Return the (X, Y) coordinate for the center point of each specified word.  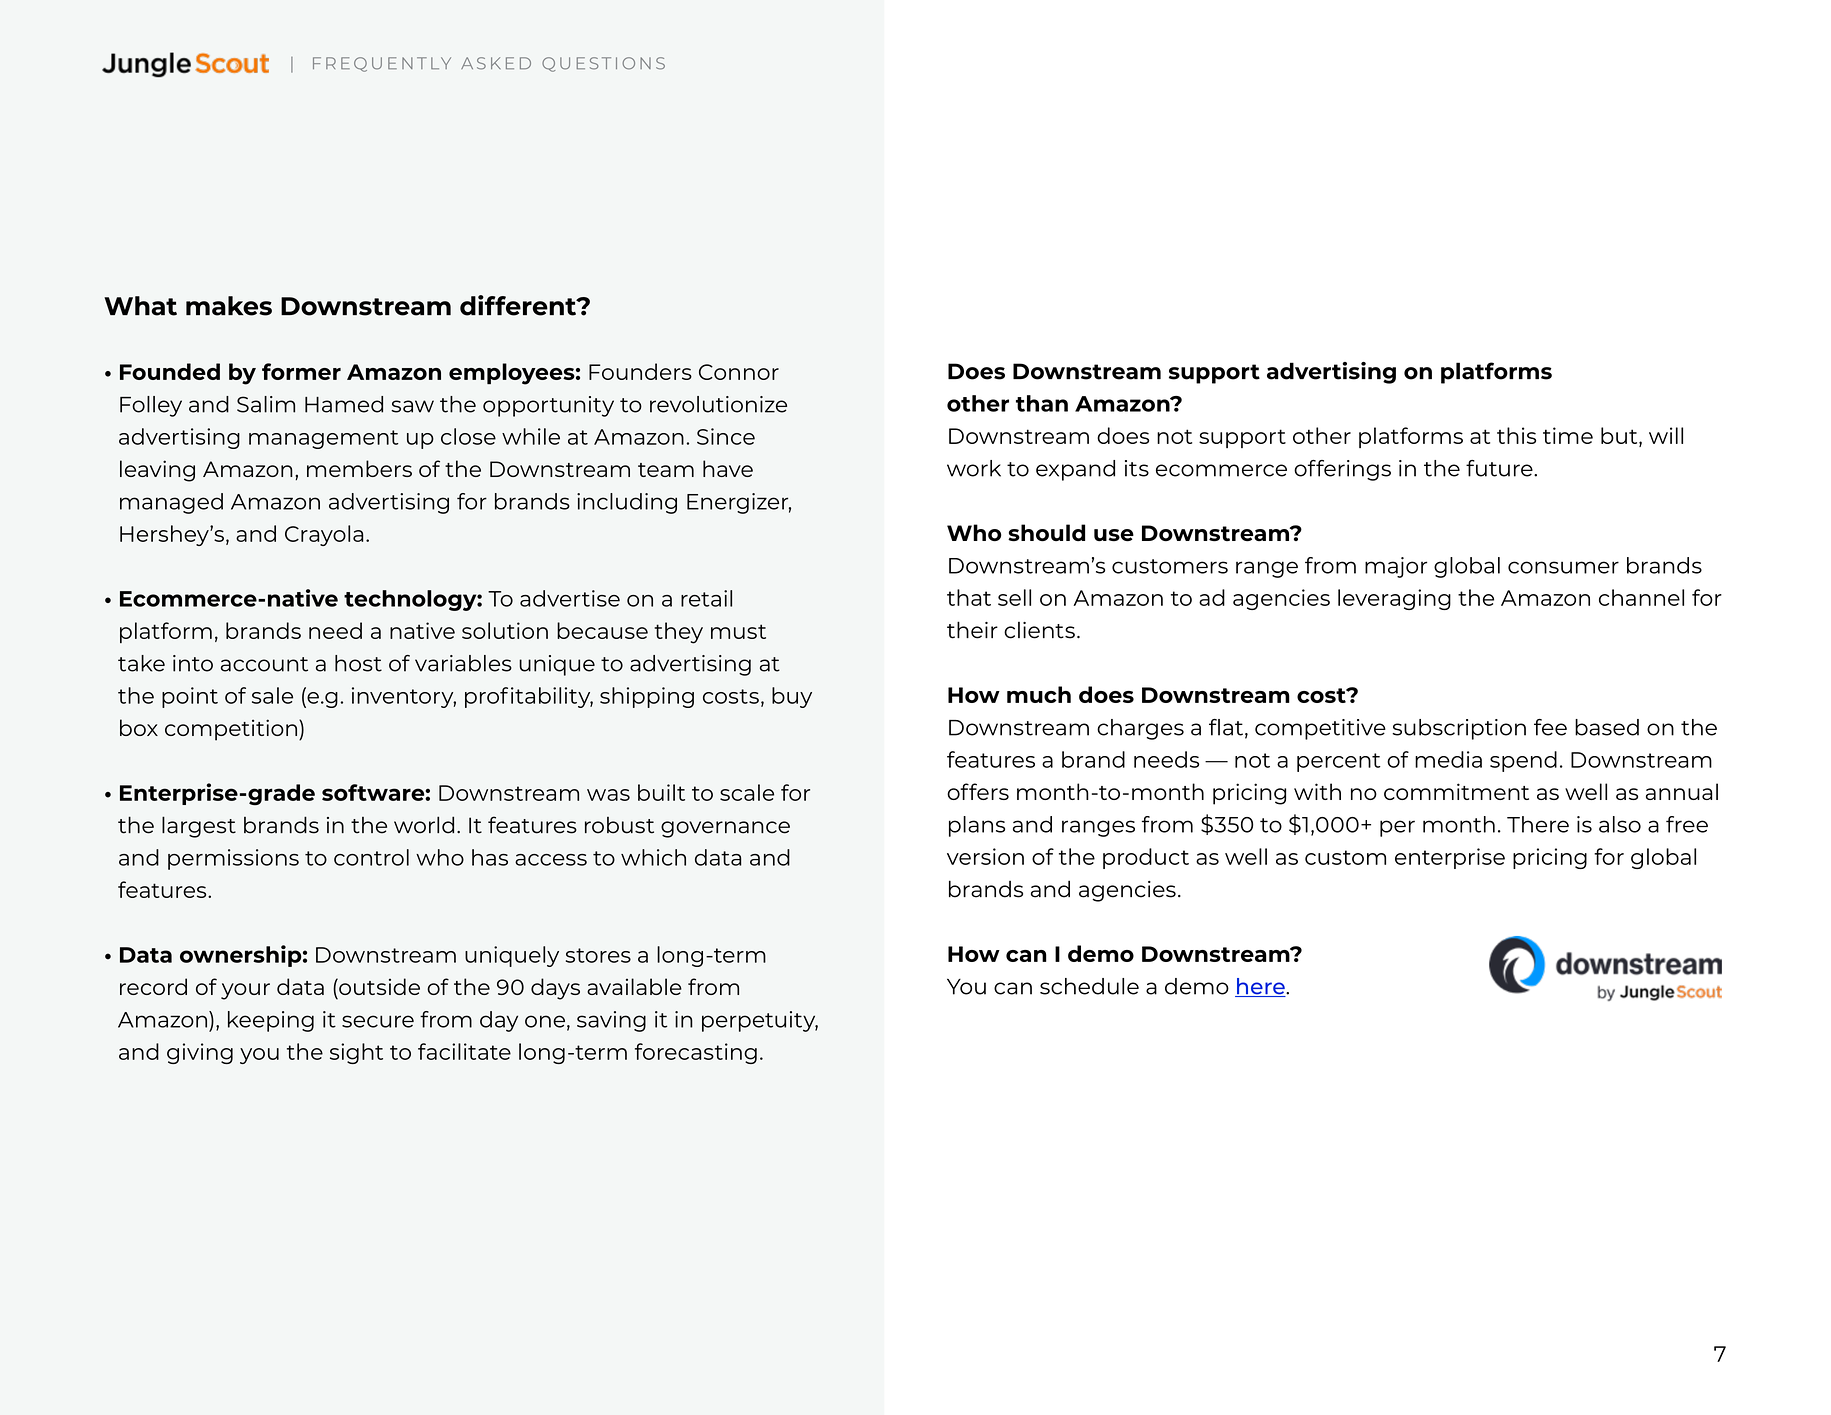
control (371, 857)
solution (505, 630)
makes (229, 306)
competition (232, 730)
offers (978, 791)
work (974, 468)
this (1516, 435)
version (985, 856)
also (1620, 824)
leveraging (1394, 599)
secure (378, 1021)
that (969, 597)
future (1500, 468)
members (359, 468)
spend (1523, 761)
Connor (739, 372)
